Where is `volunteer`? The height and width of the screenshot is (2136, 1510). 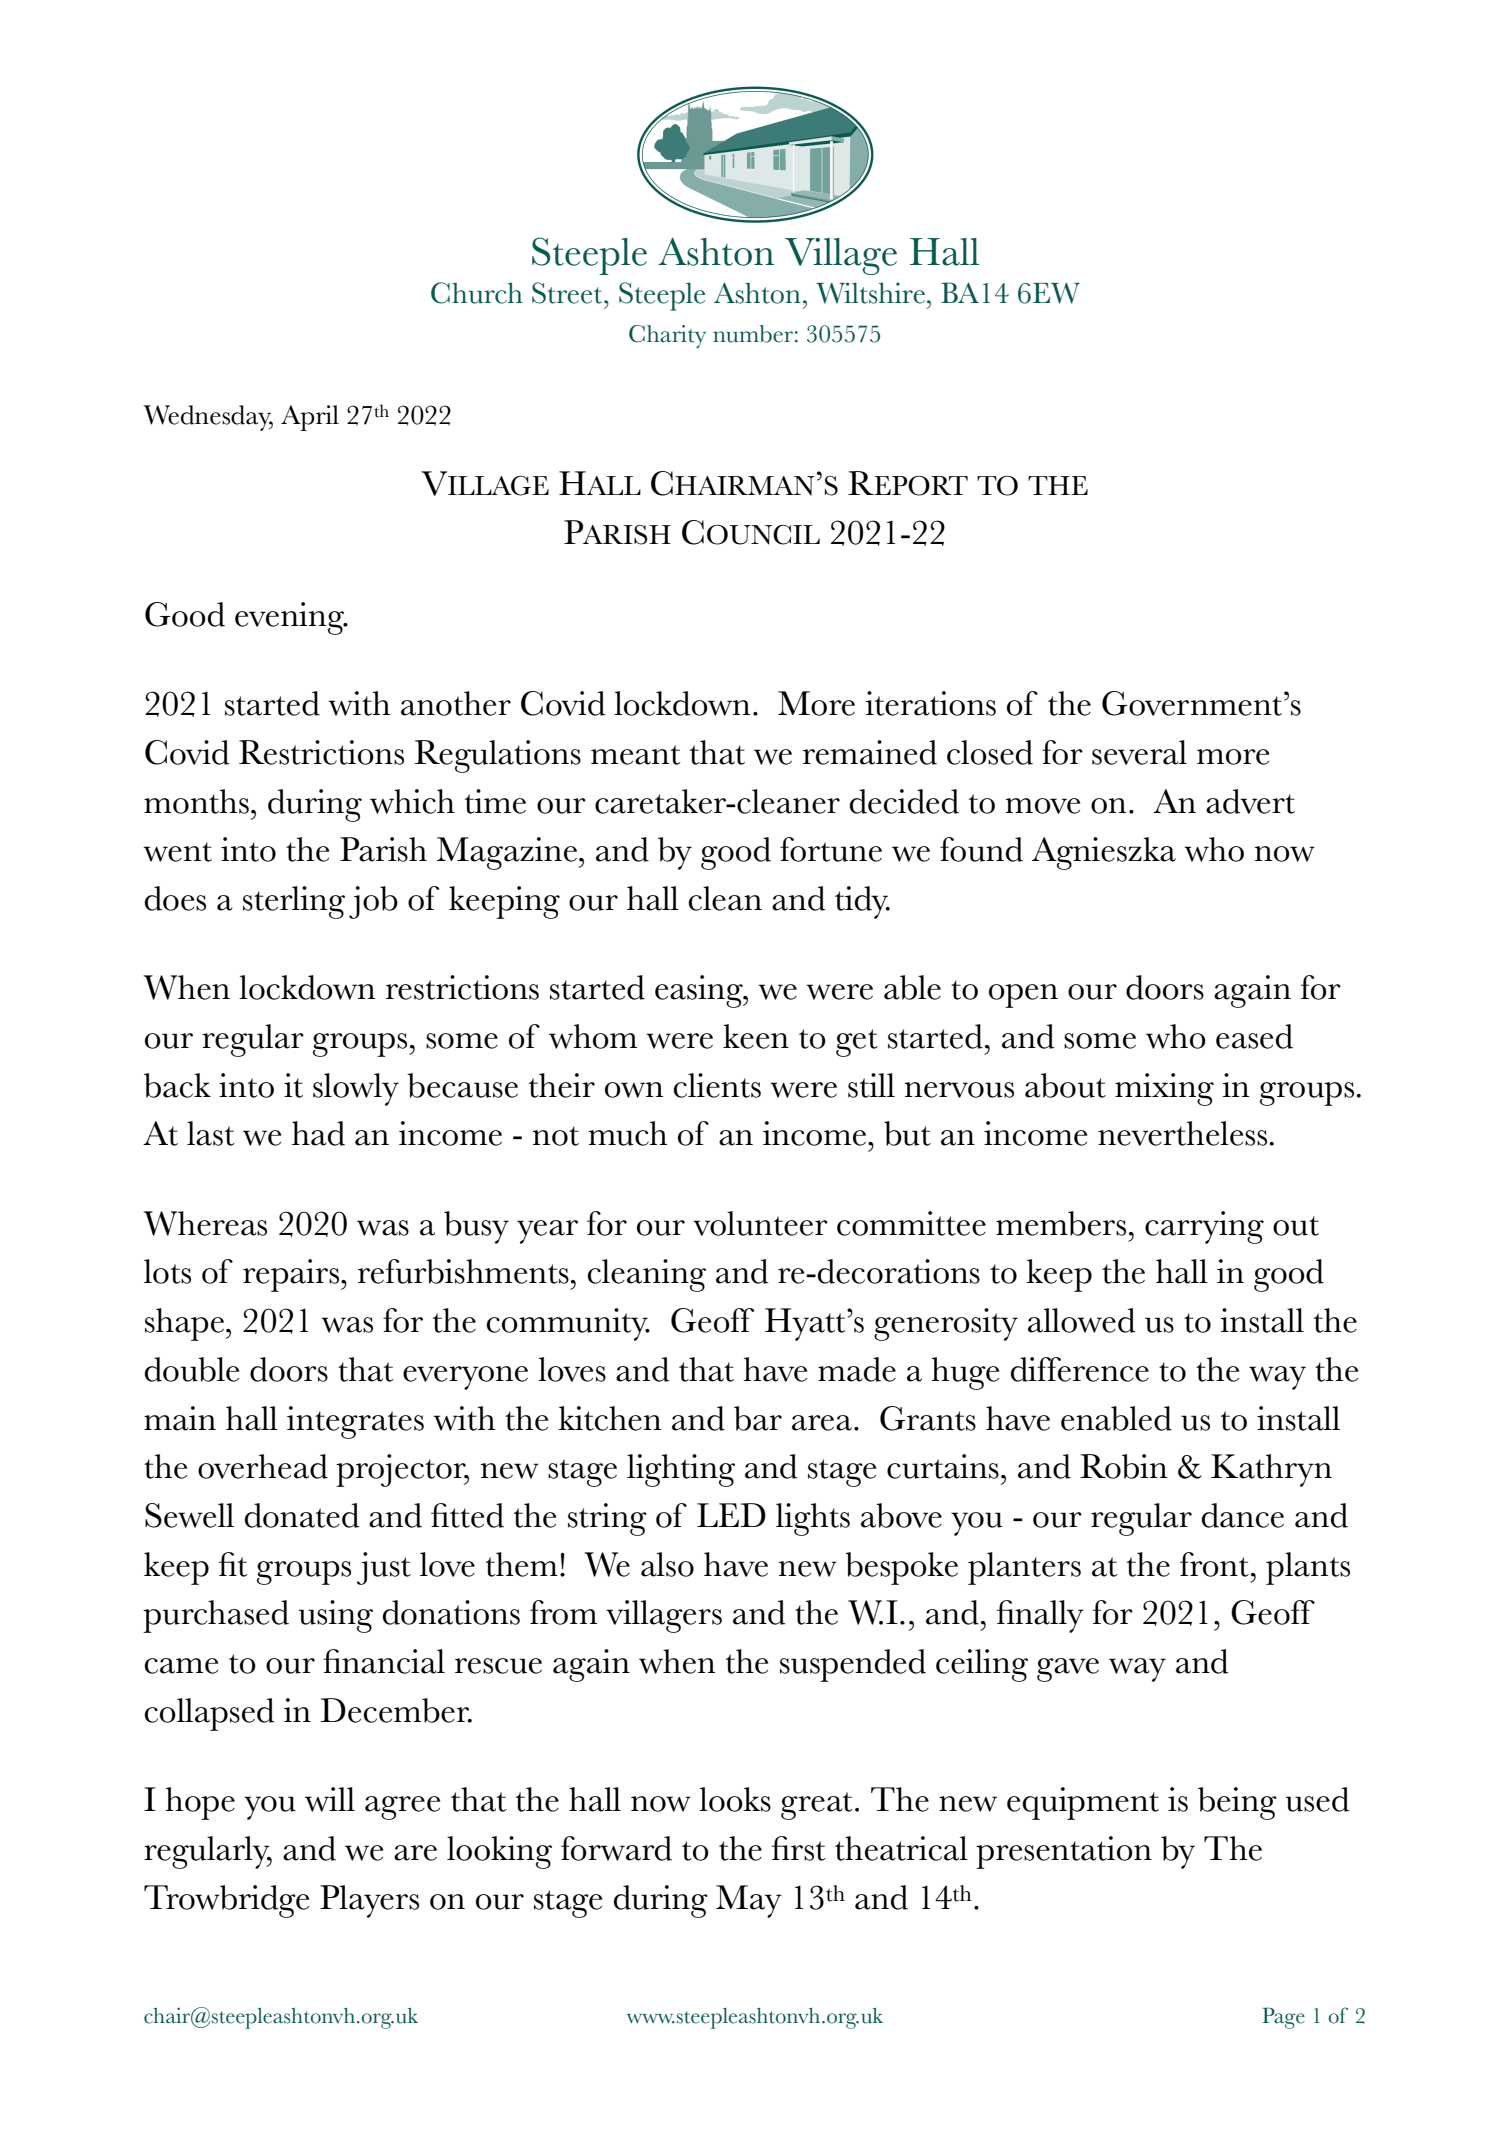 volunteer is located at coordinates (760, 1223).
